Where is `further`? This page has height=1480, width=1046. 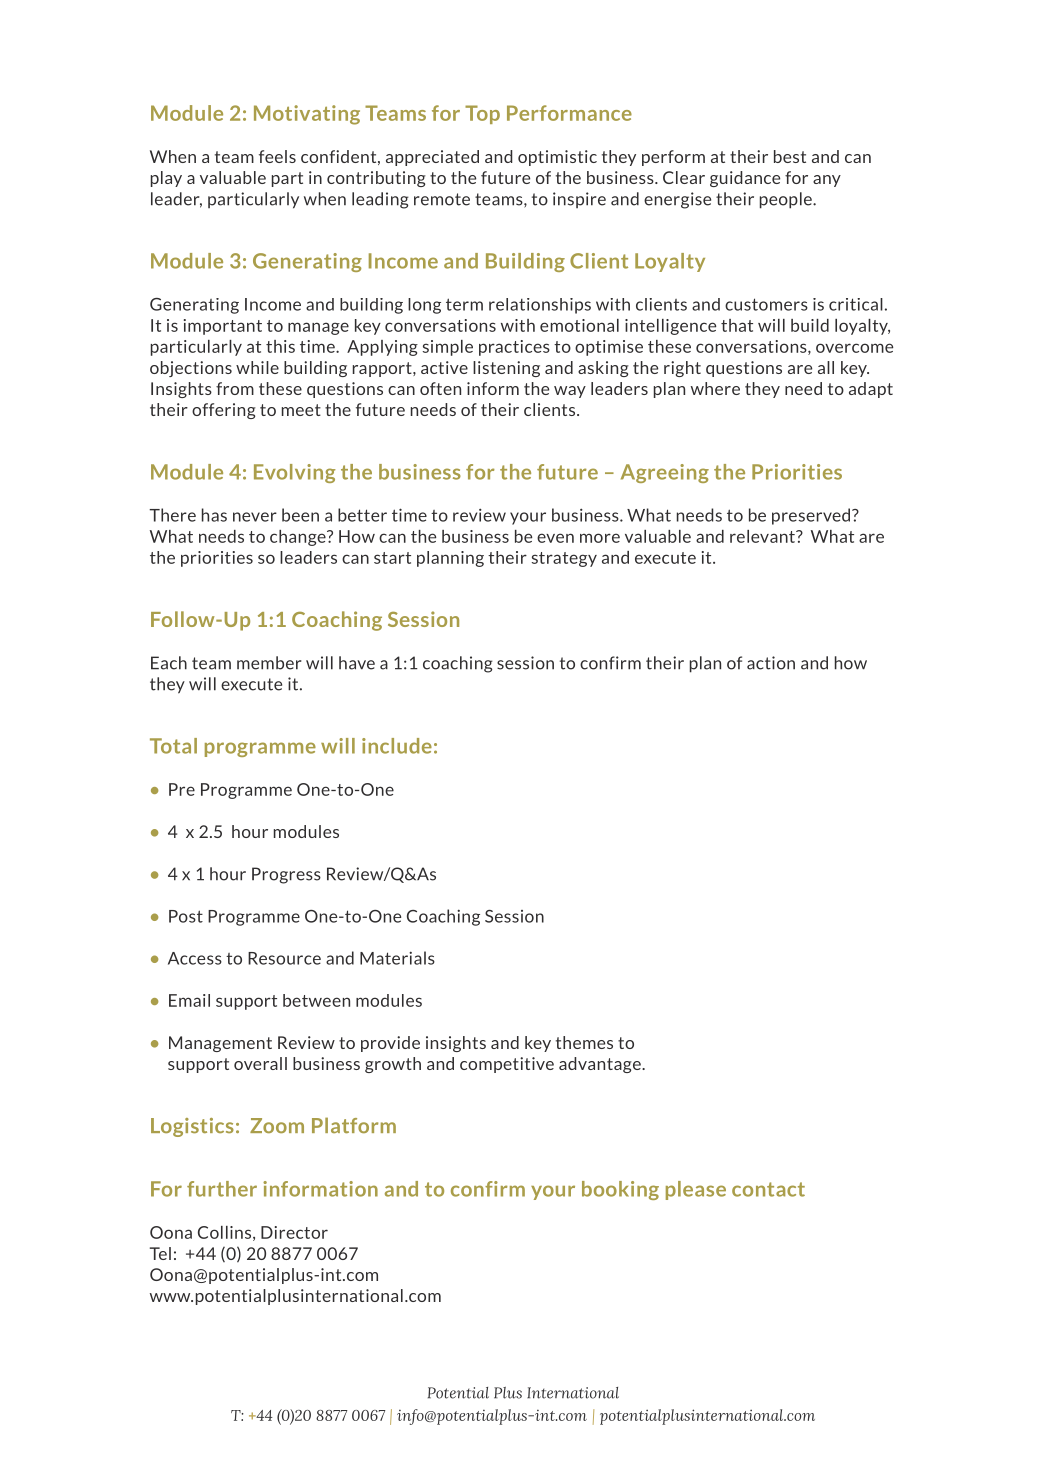 further is located at coordinates (222, 1189).
